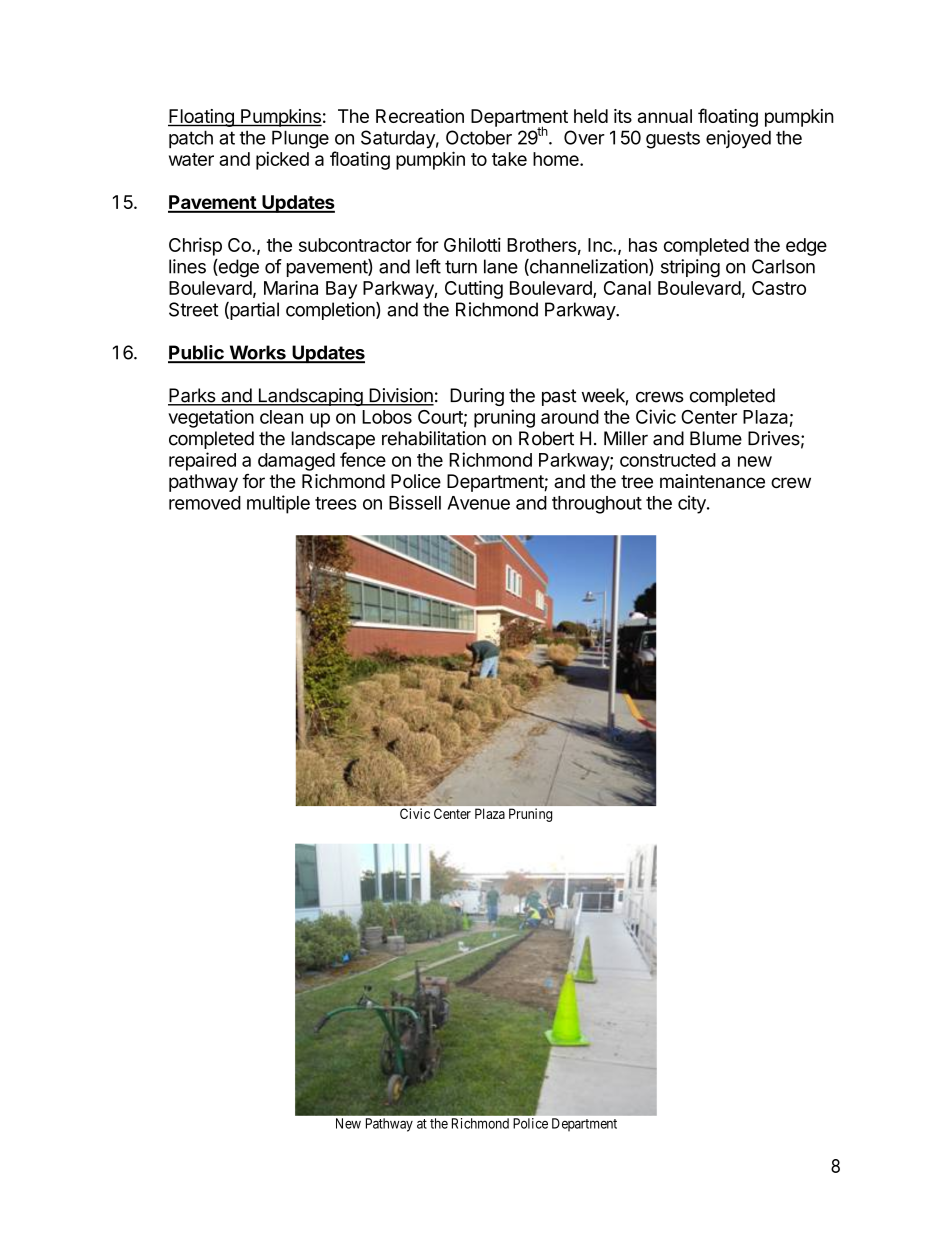 The height and width of the document is (1233, 952). I want to click on Castro, so click(779, 288).
